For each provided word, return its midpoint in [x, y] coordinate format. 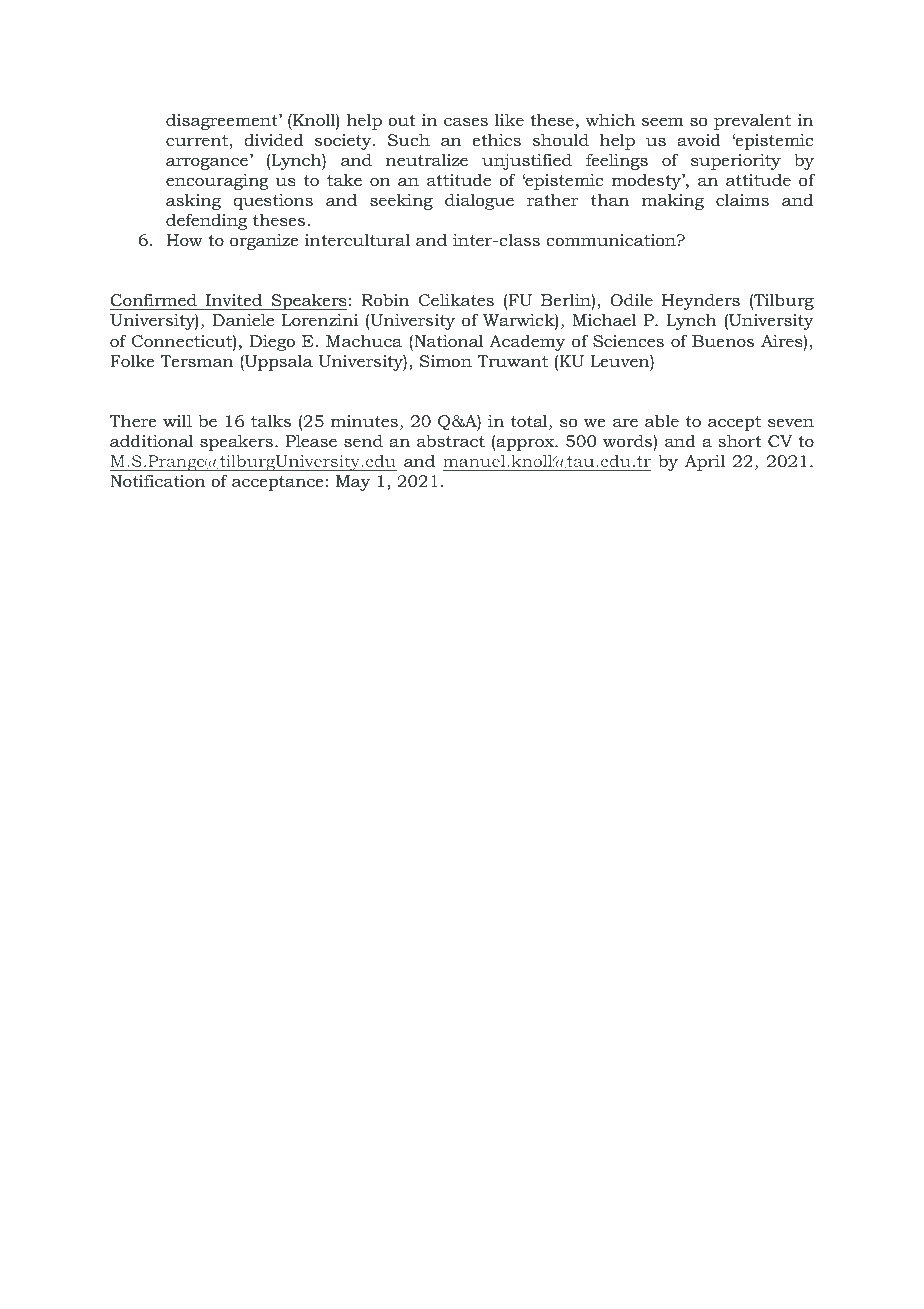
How [184, 240]
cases [466, 121]
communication [612, 240]
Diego [272, 343]
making [673, 201]
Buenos [723, 341]
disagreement [223, 122]
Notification [157, 480]
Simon [446, 361]
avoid [699, 139]
